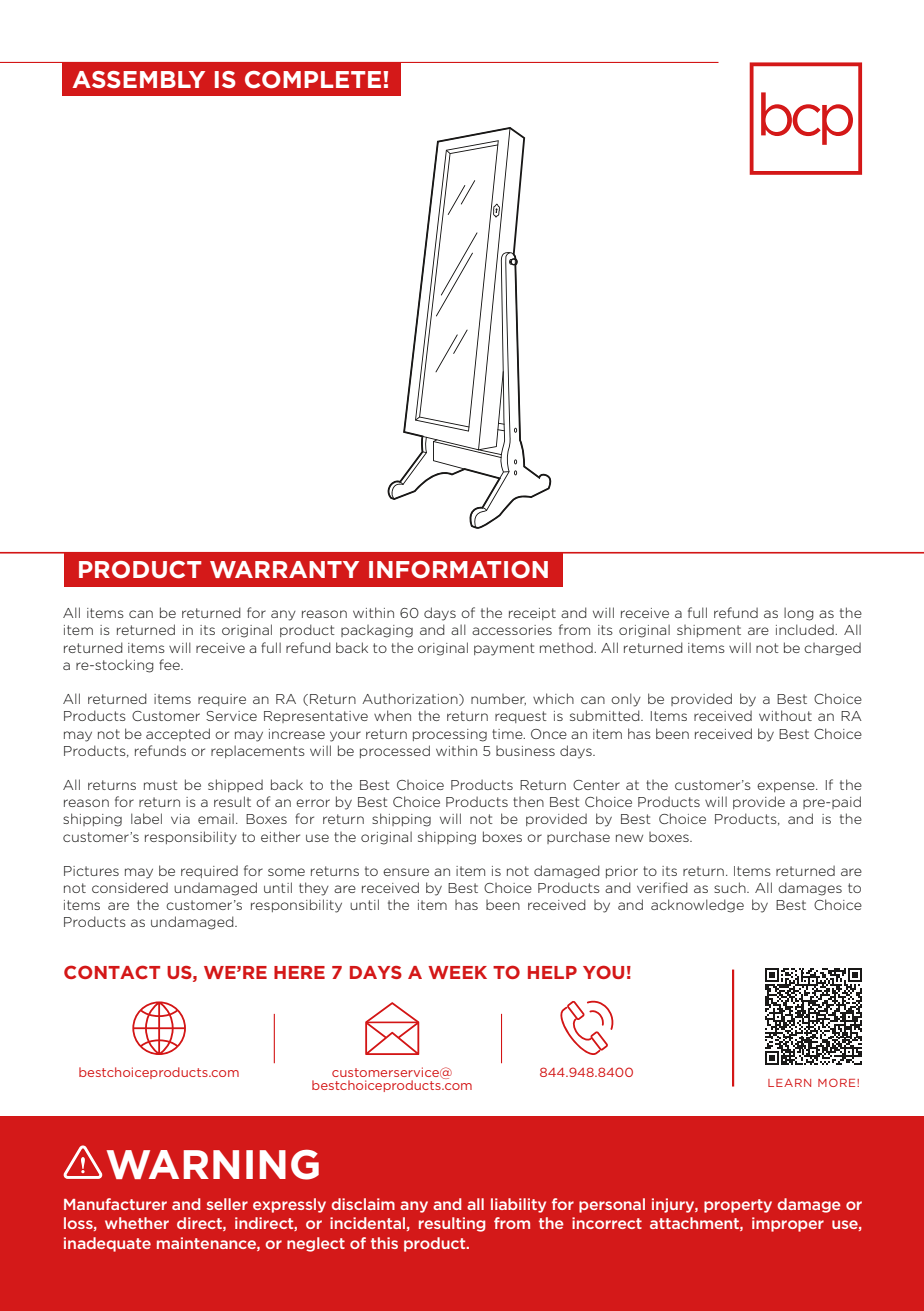  Describe the element at coordinates (709, 631) in the screenshot. I see `shipment` at that location.
